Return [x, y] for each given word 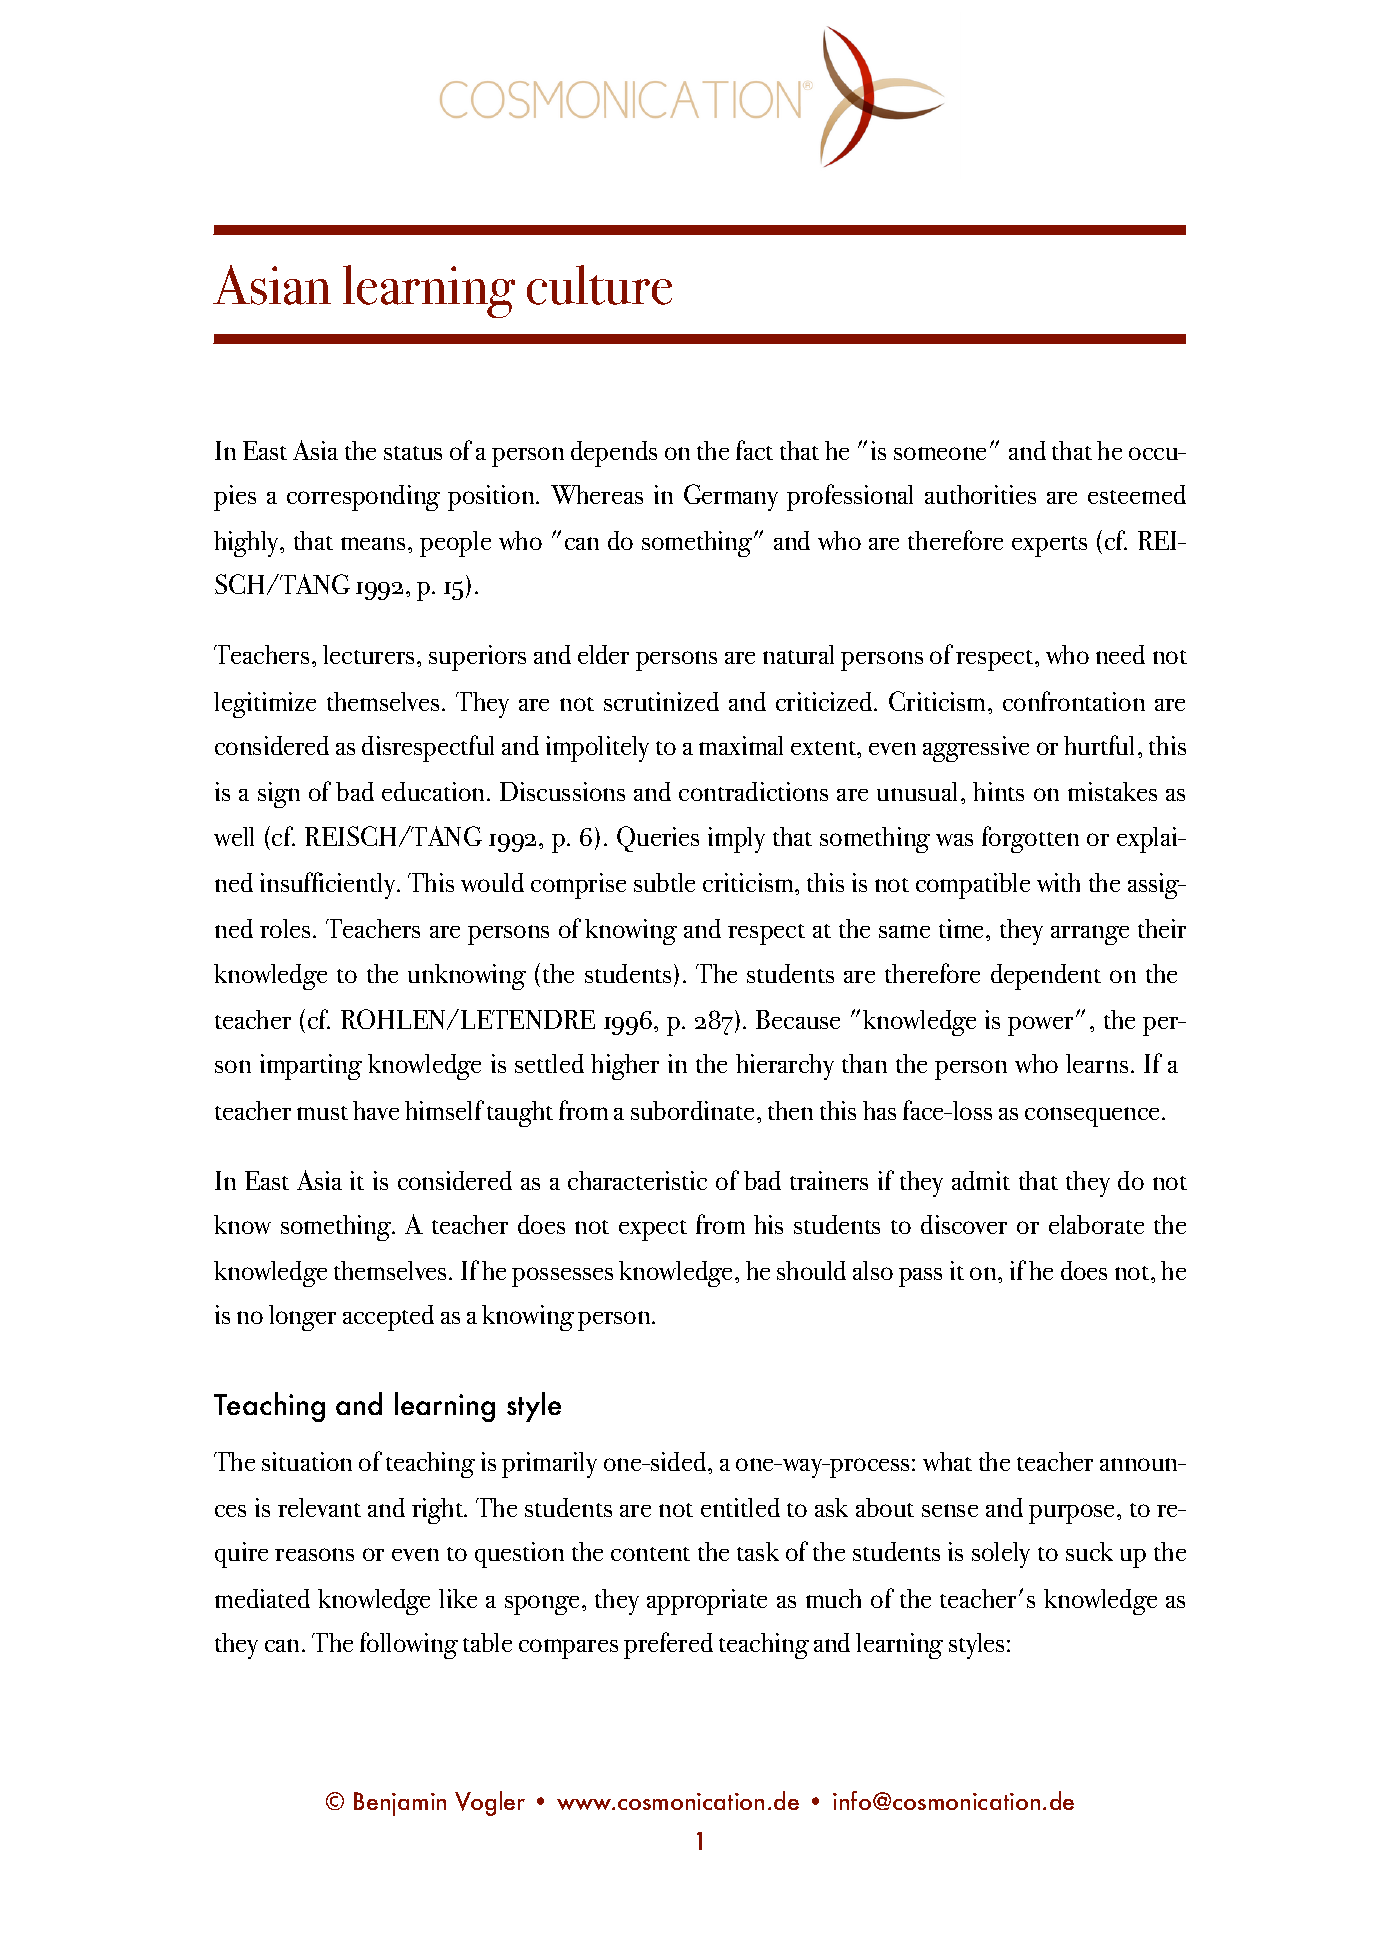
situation [307, 1461]
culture [599, 285]
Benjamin [400, 1804]
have [376, 1110]
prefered [668, 1645]
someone [940, 453]
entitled [740, 1507]
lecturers [368, 654]
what [947, 1461]
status [413, 453]
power [1040, 1026]
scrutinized [661, 701]
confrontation [1074, 701]
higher [625, 1067]
